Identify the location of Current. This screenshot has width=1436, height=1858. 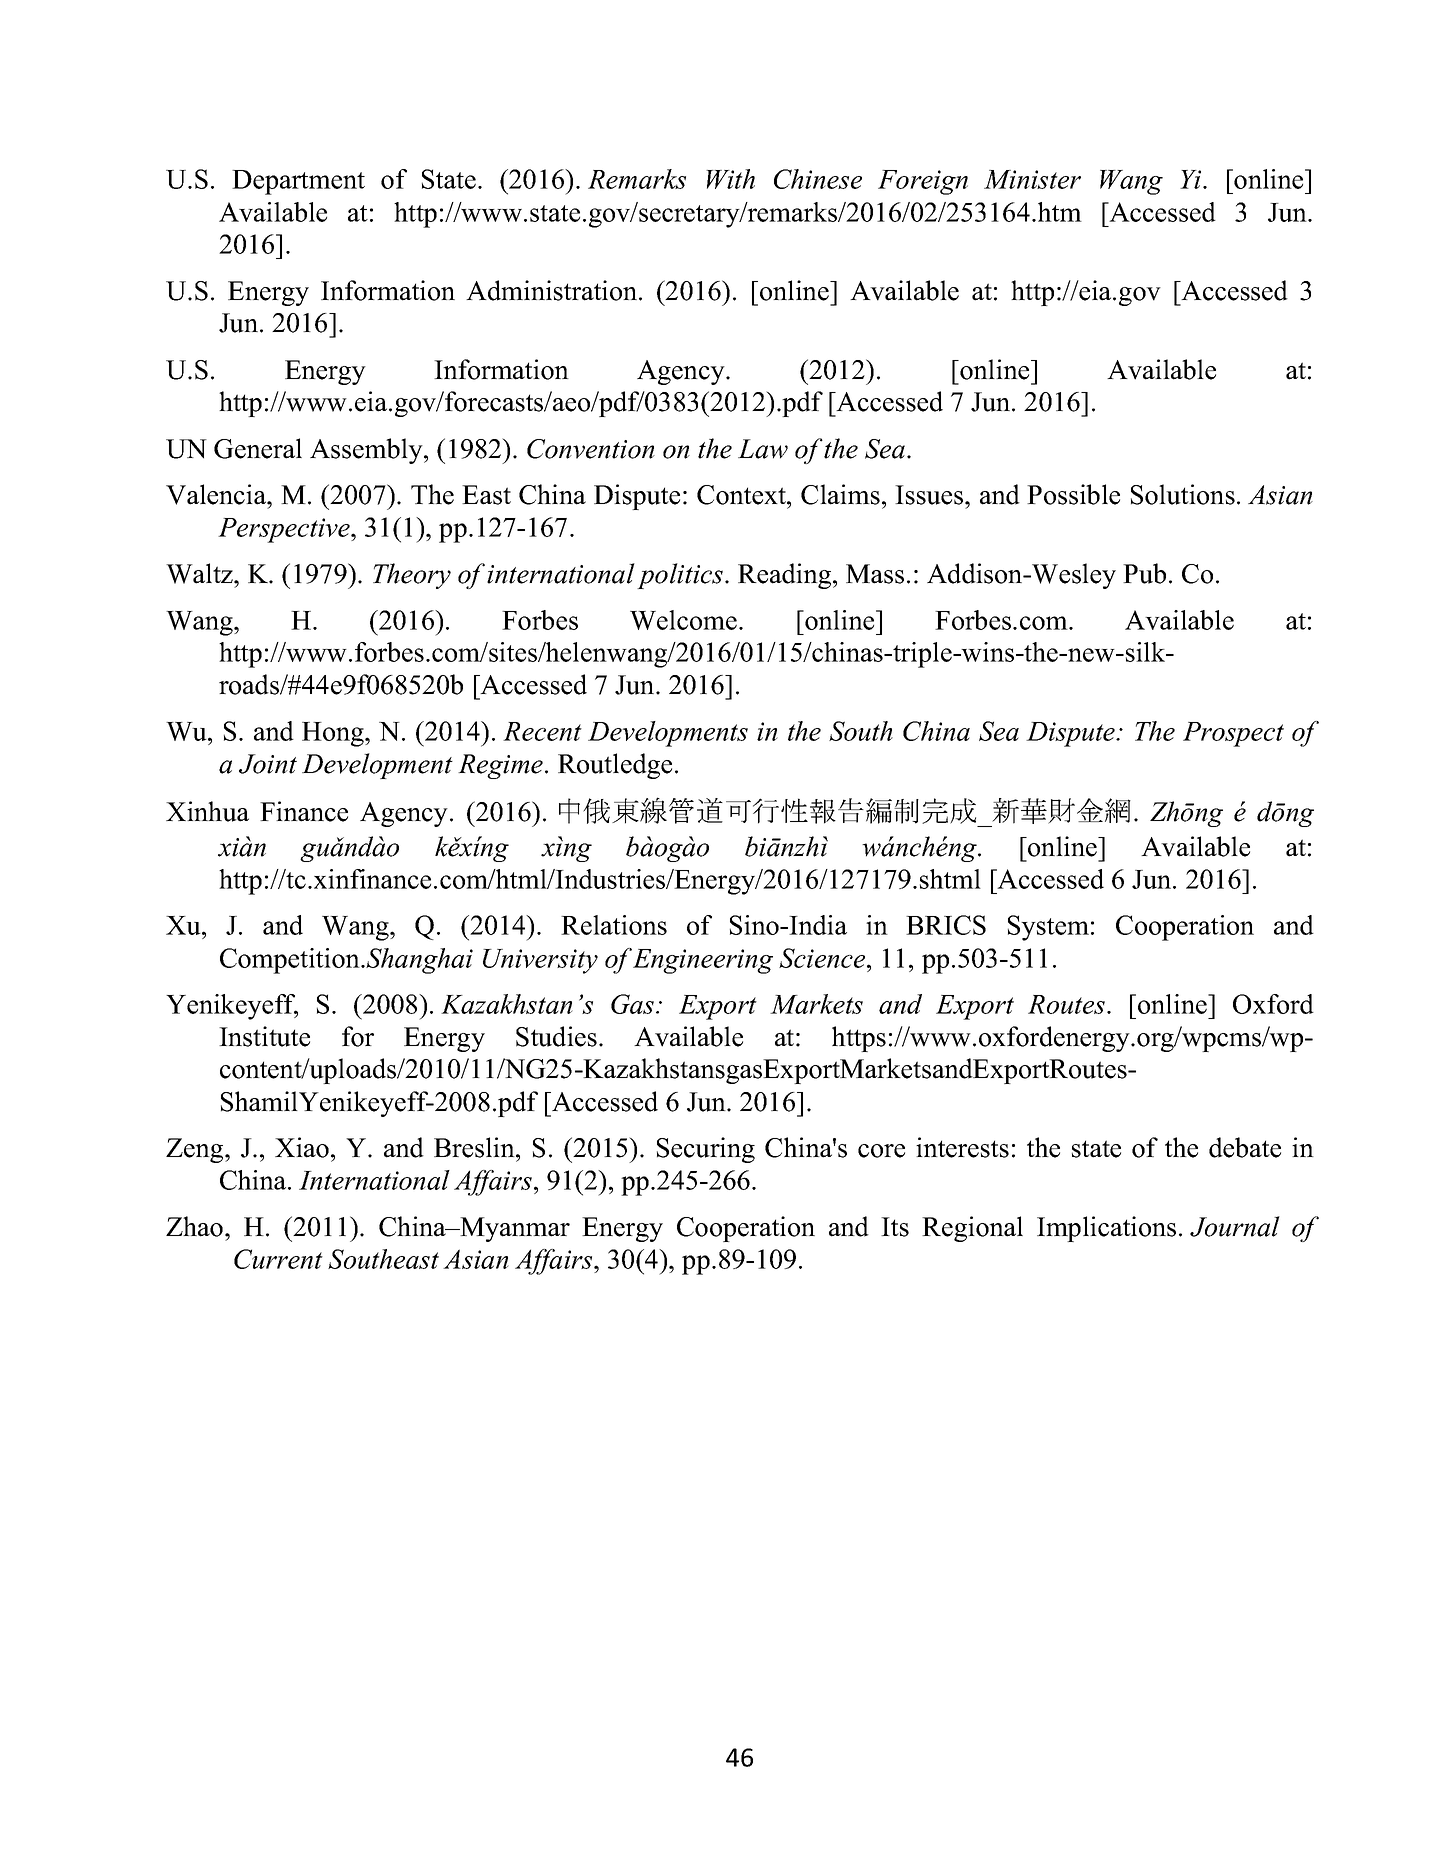
(278, 1259).
